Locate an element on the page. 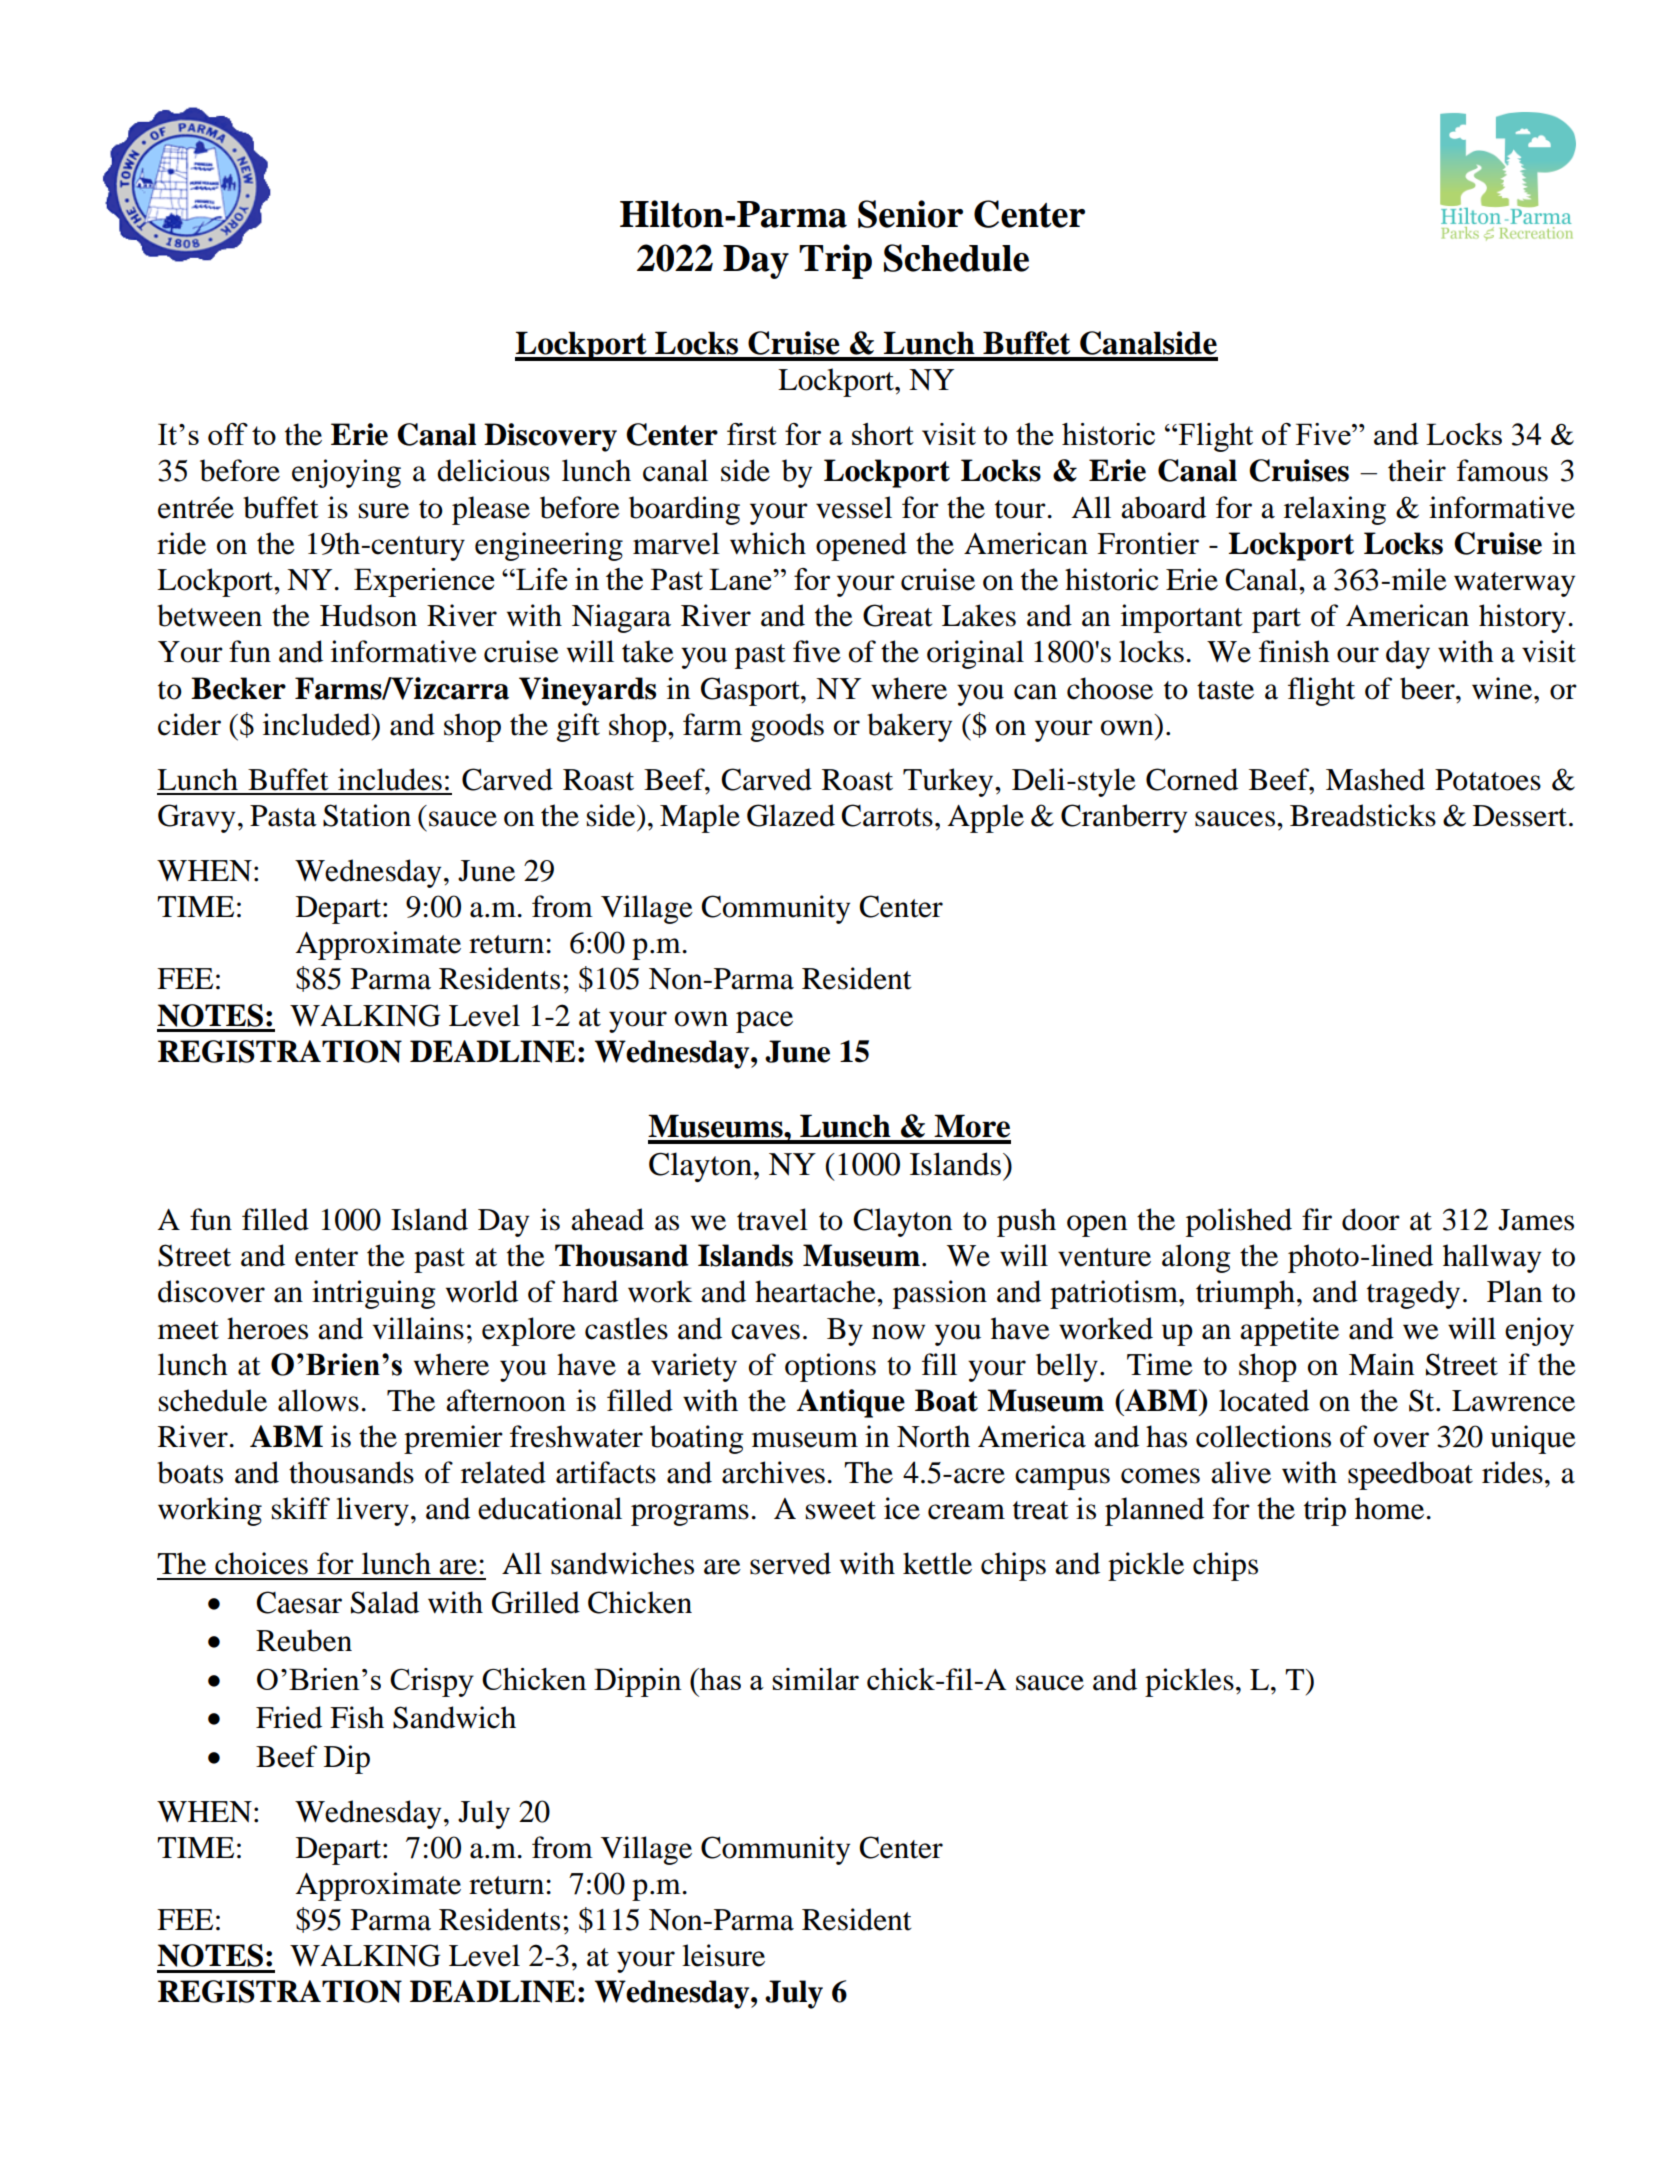  pace is located at coordinates (764, 1022).
